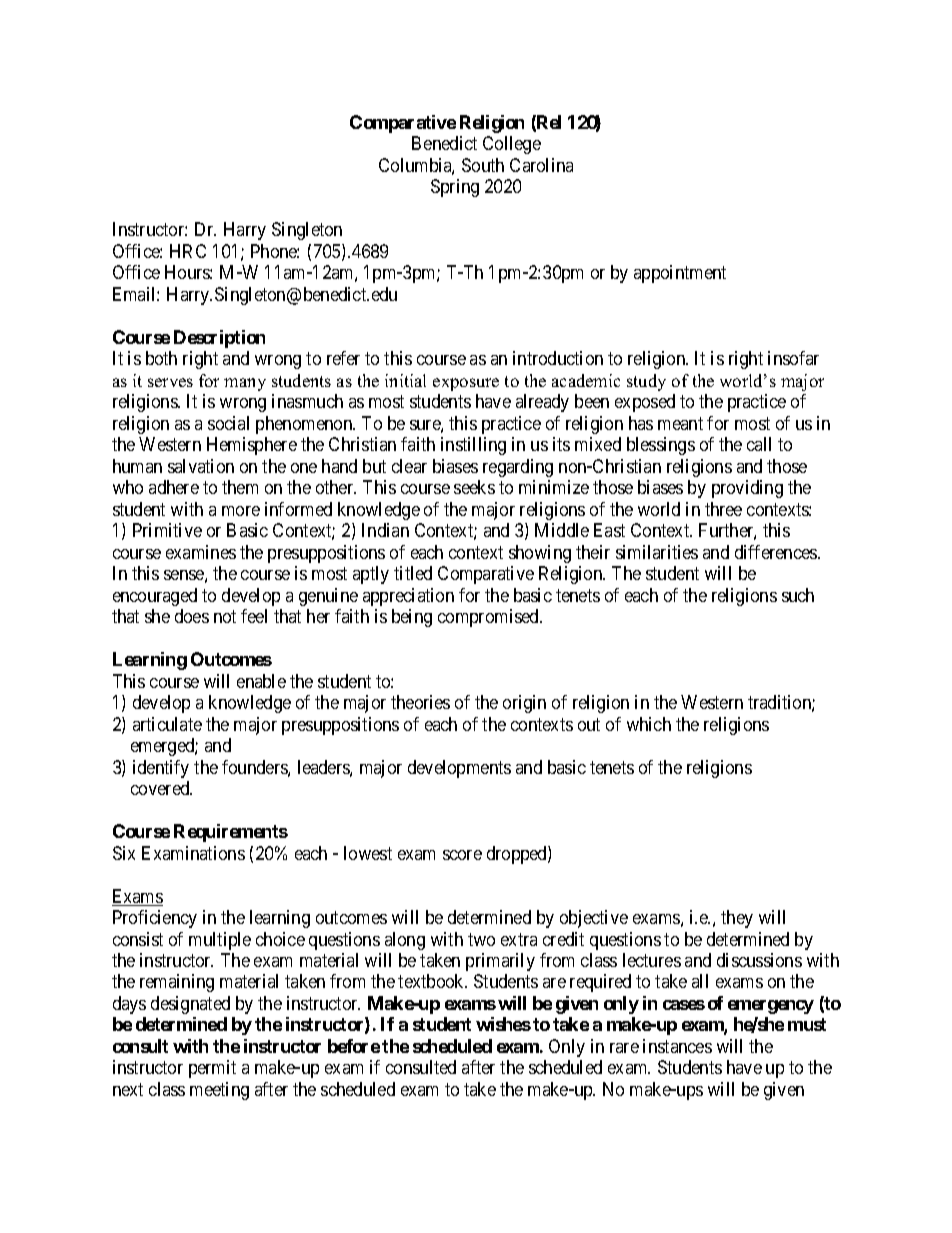 The width and height of the image is (952, 1233). What do you see at coordinates (405, 380) in the image?
I see `initial` at bounding box center [405, 380].
